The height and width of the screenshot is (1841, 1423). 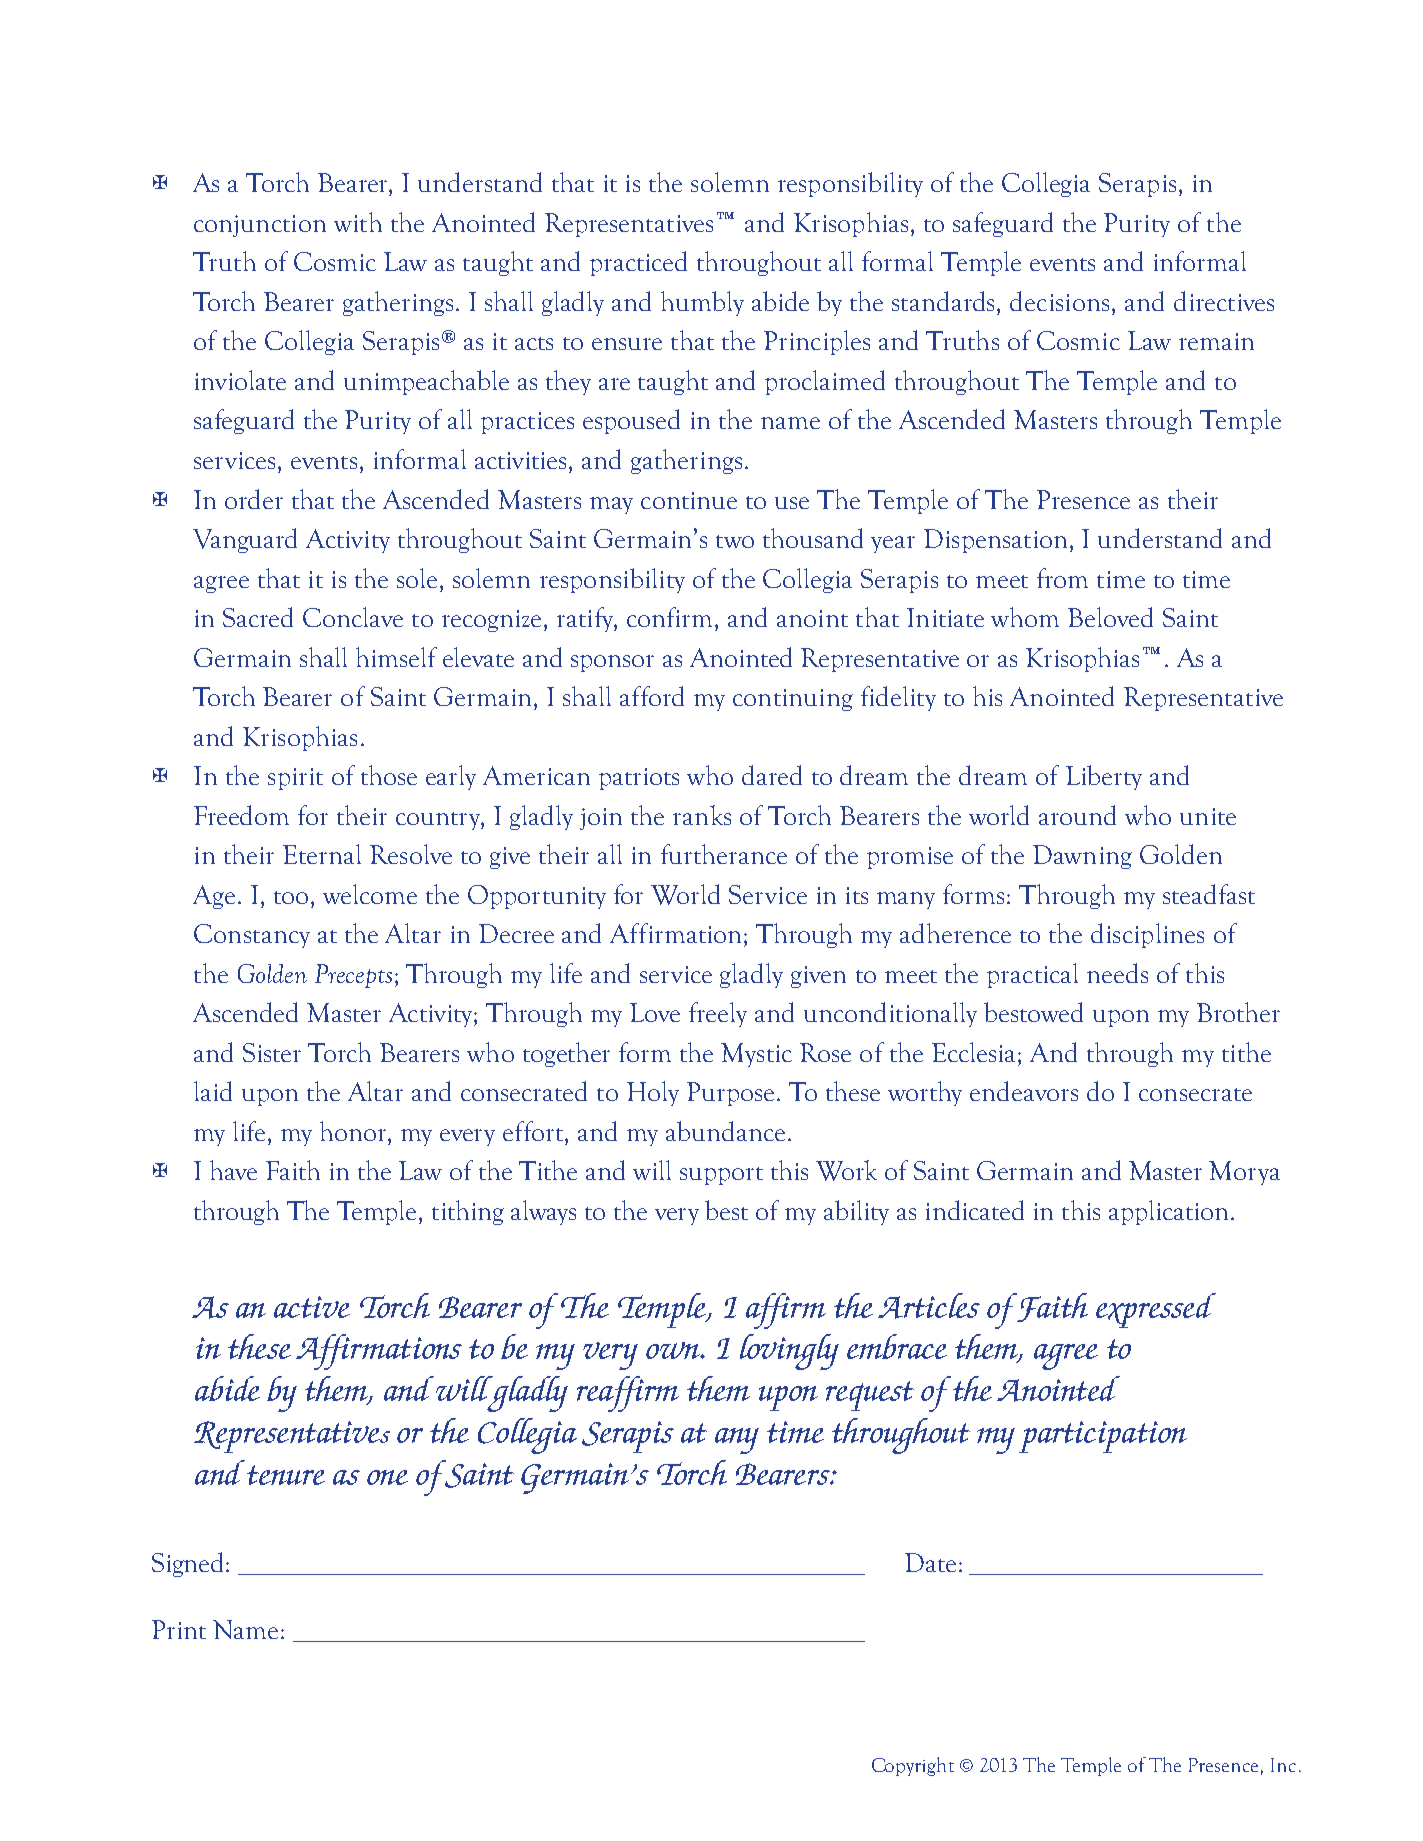 What do you see at coordinates (353, 976) in the screenshot?
I see `Precepts` at bounding box center [353, 976].
